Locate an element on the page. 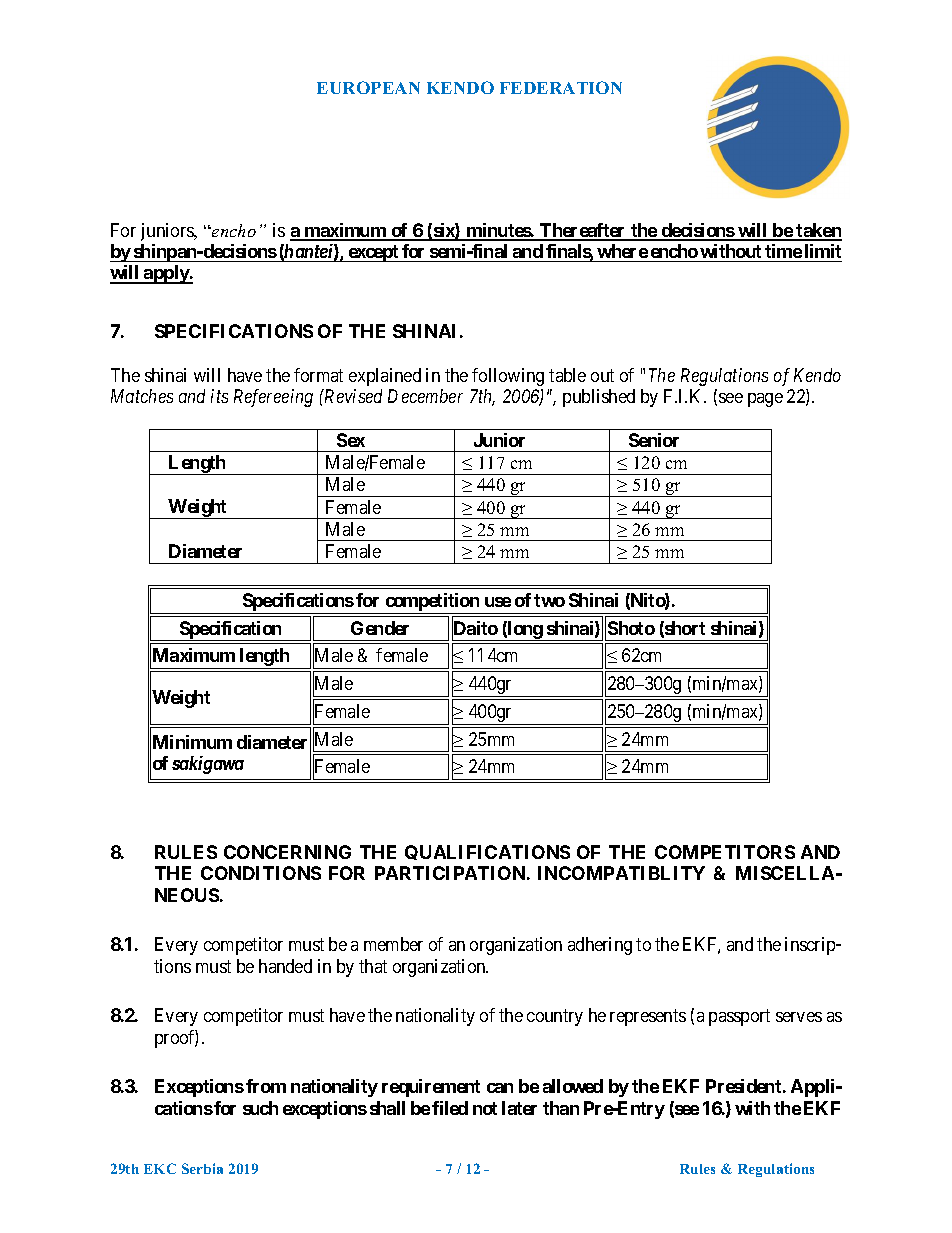 The width and height of the document is (952, 1233). Gender is located at coordinates (380, 628).
